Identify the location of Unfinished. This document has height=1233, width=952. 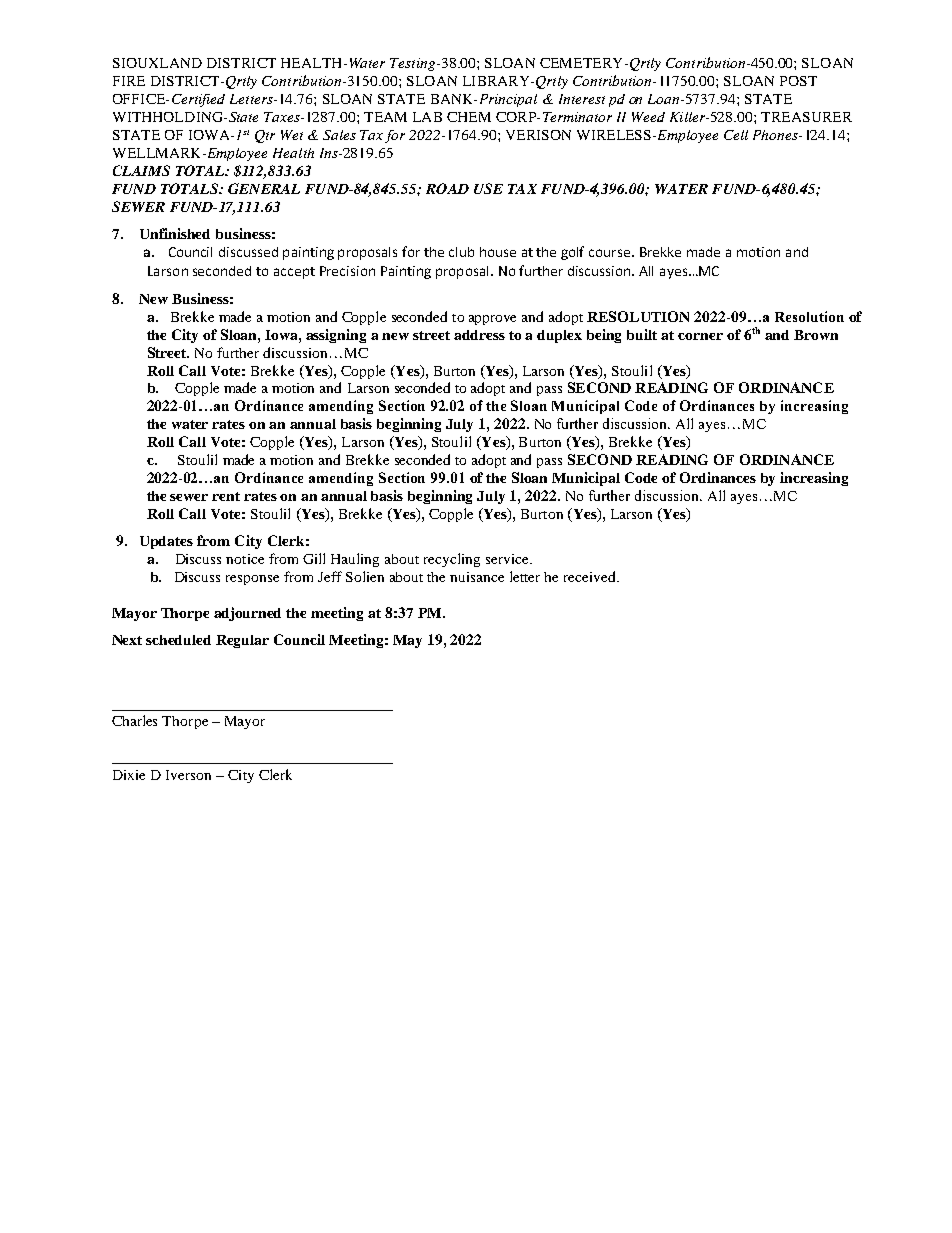
(175, 233).
